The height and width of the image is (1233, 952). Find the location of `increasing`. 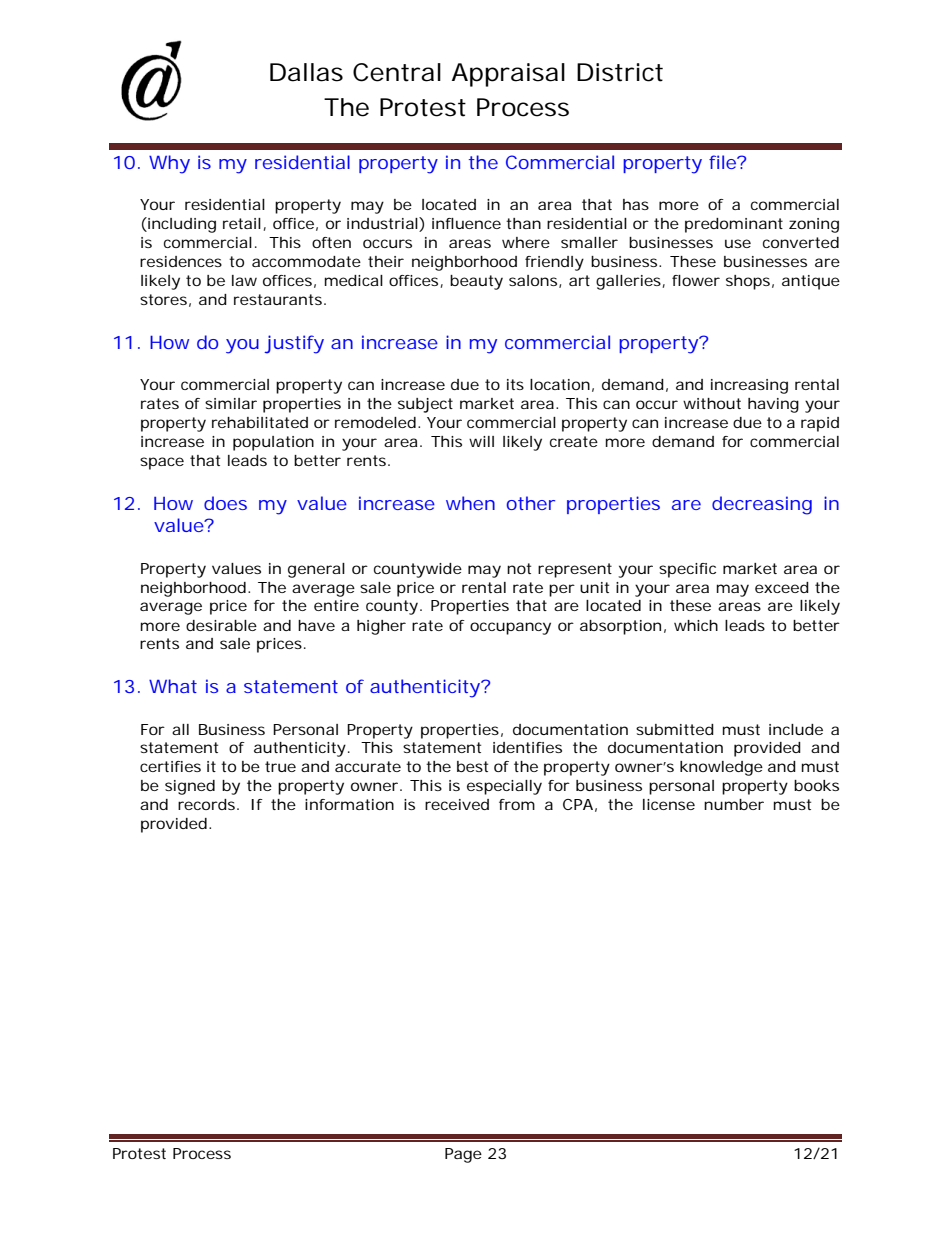

increasing is located at coordinates (749, 386).
